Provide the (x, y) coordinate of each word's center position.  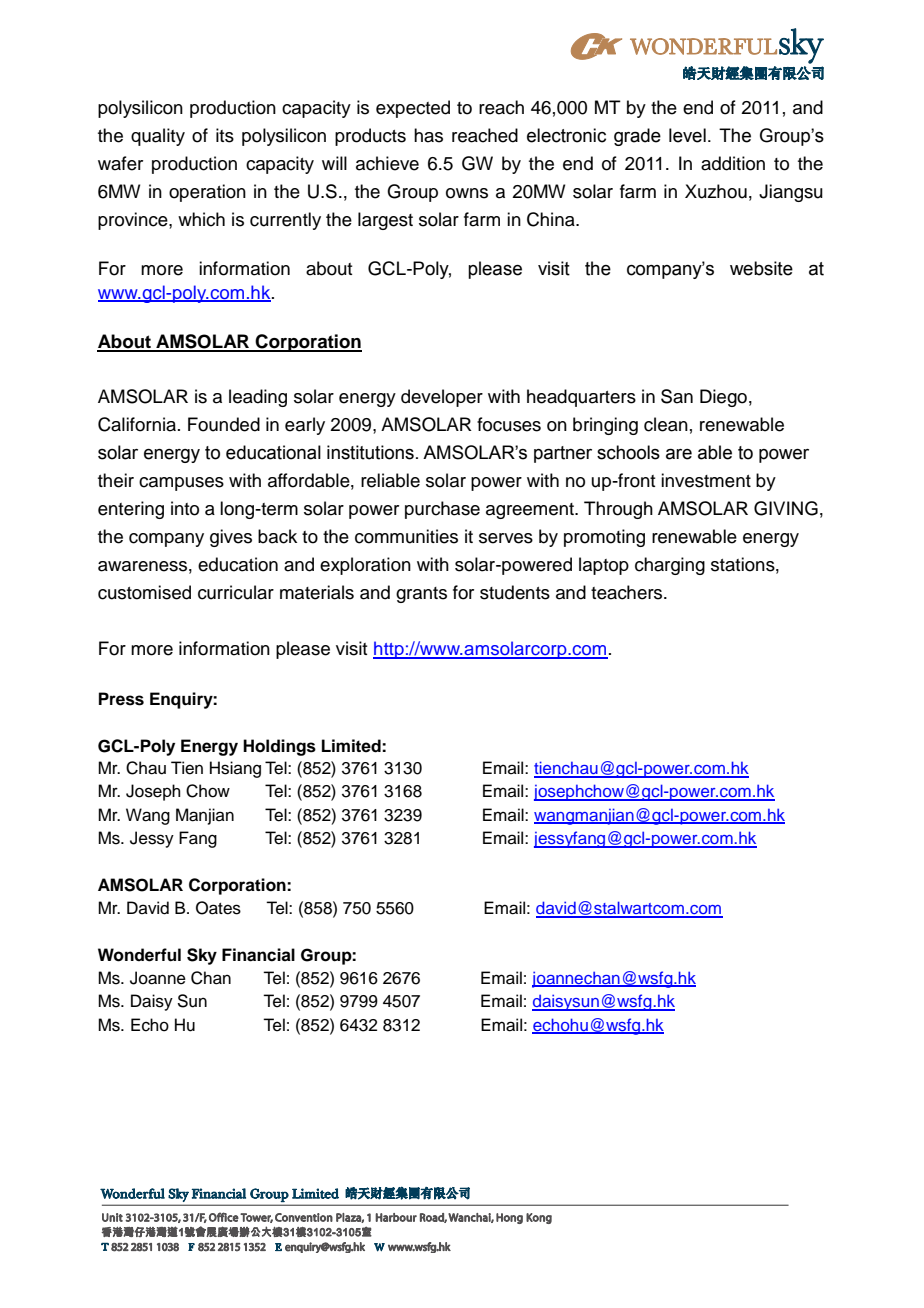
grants (421, 595)
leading (258, 398)
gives (231, 538)
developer (442, 398)
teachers (628, 592)
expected (413, 109)
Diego (723, 398)
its (225, 135)
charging (670, 566)
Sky (202, 956)
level (687, 135)
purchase (442, 510)
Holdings (279, 747)
